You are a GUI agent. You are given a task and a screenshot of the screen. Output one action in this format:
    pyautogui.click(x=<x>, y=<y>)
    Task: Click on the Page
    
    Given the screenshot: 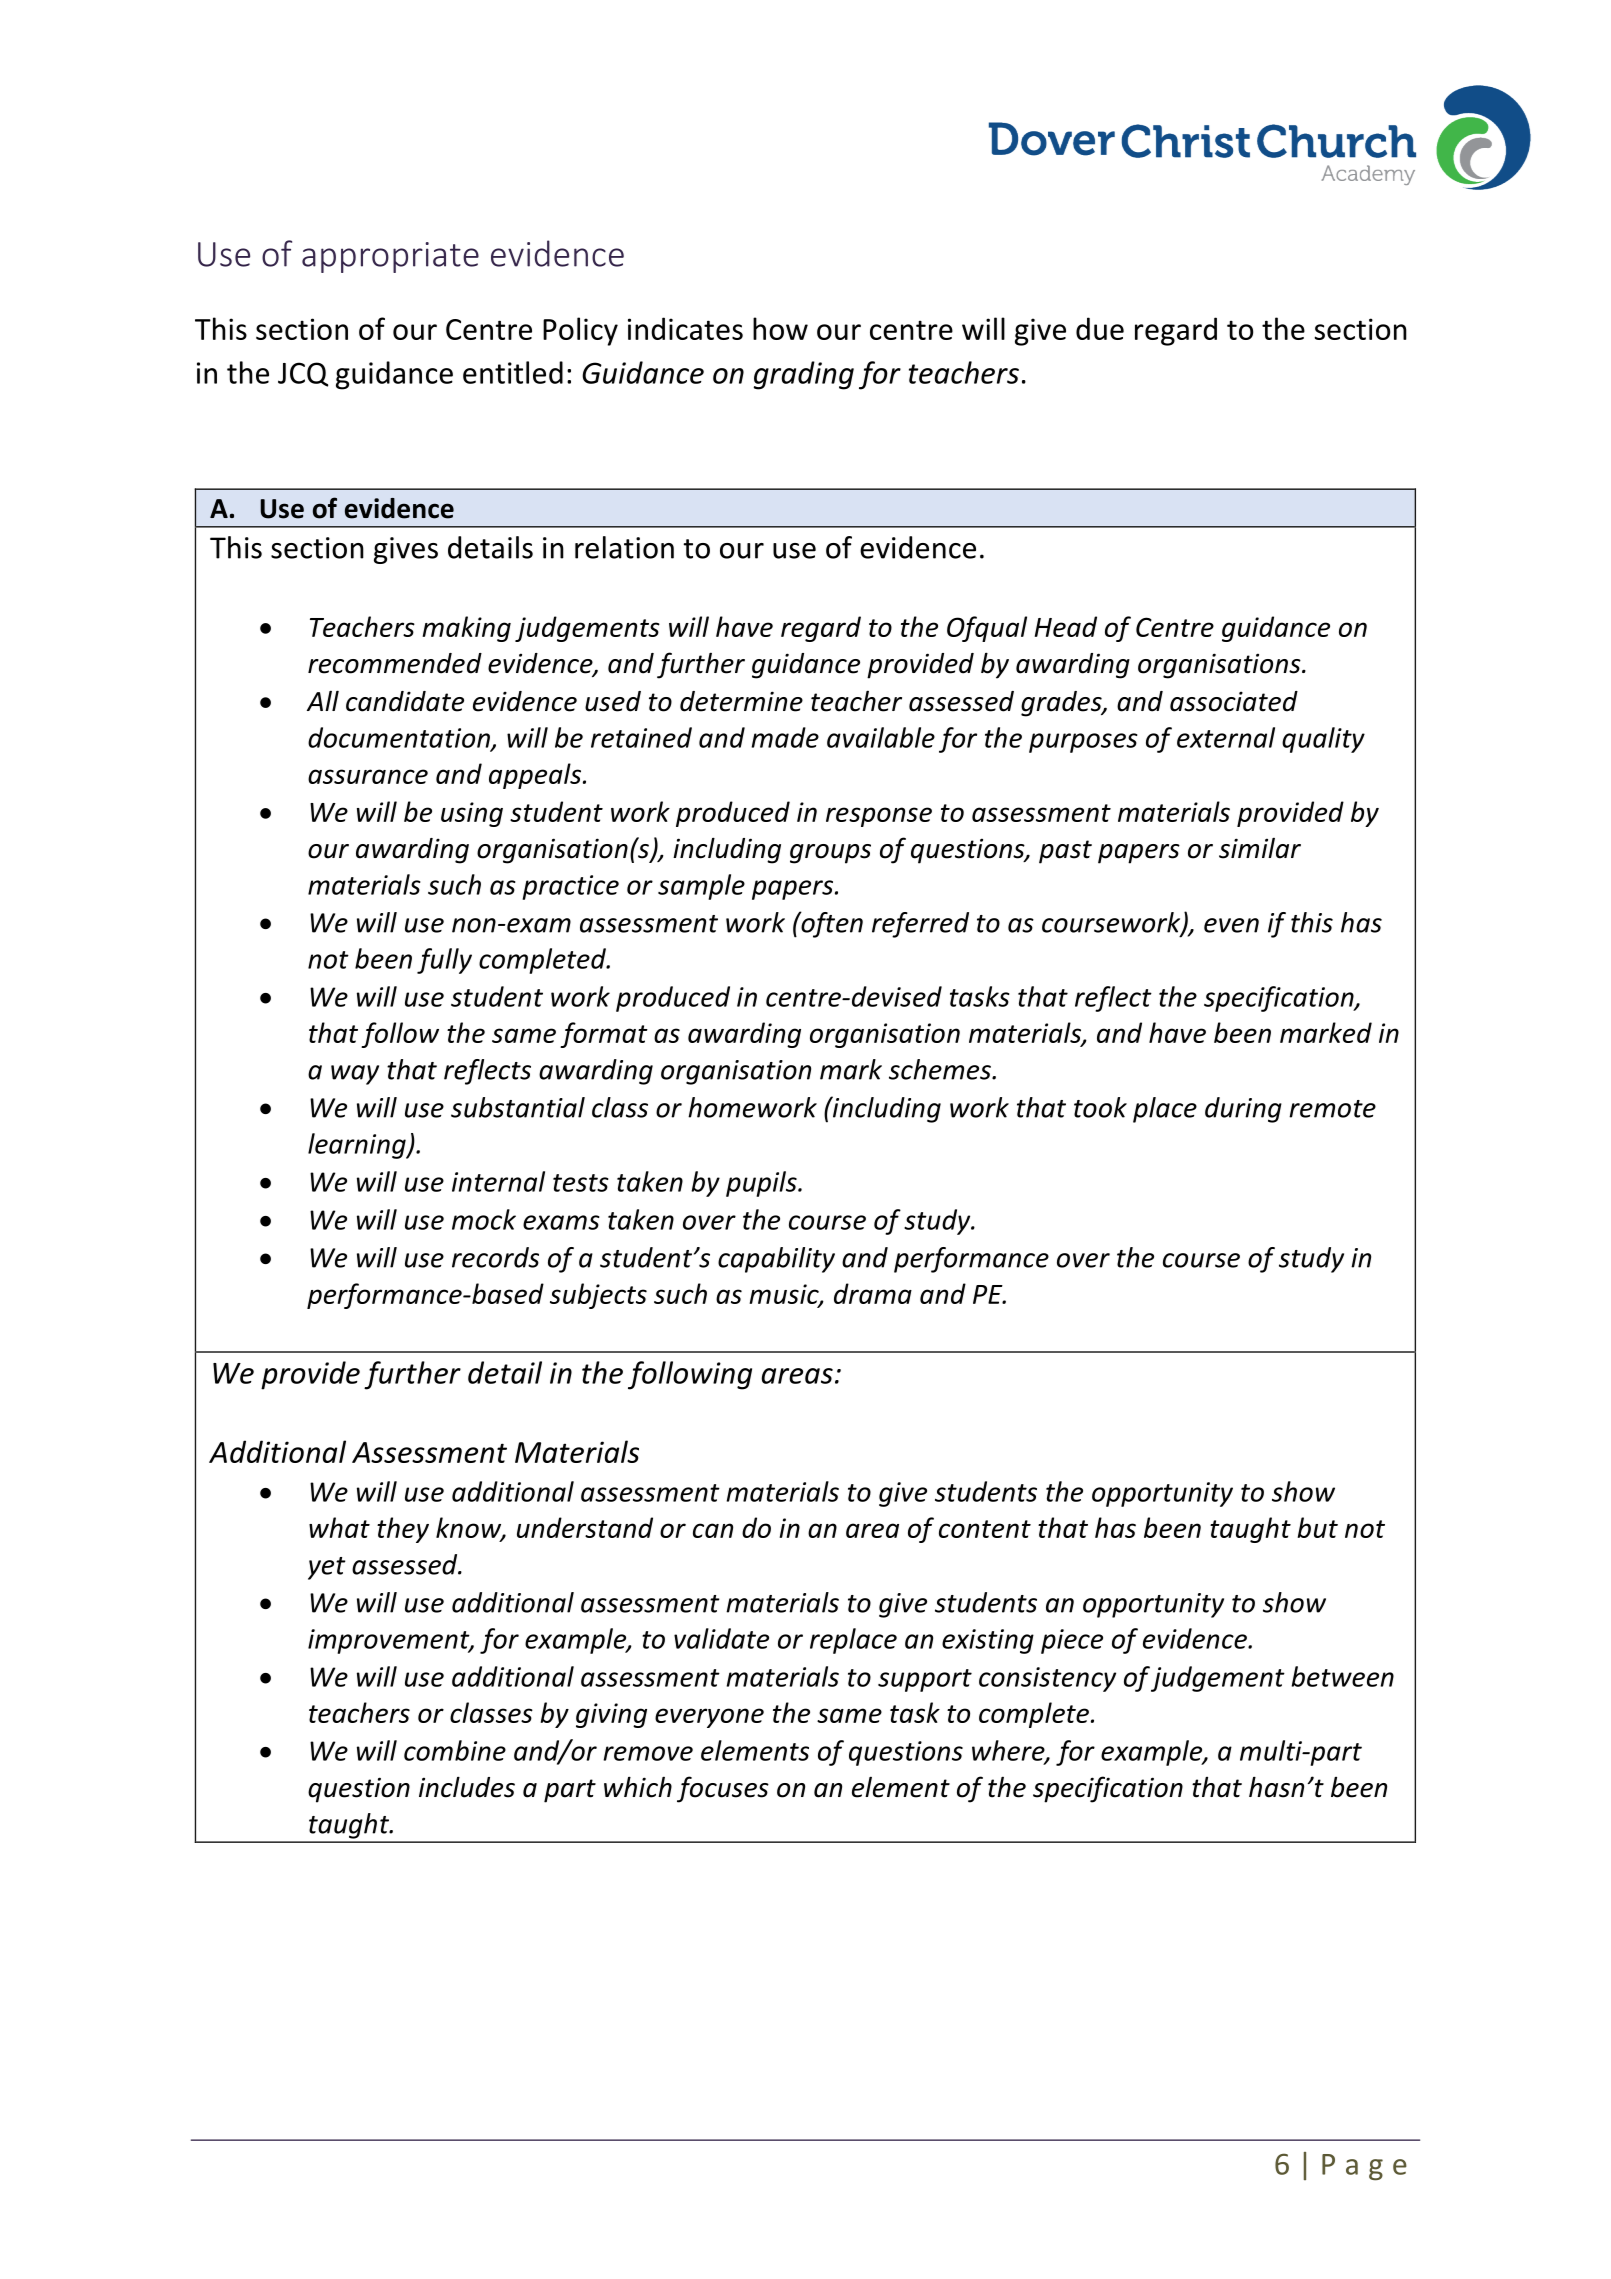 What is the action you would take?
    pyautogui.click(x=1364, y=2167)
